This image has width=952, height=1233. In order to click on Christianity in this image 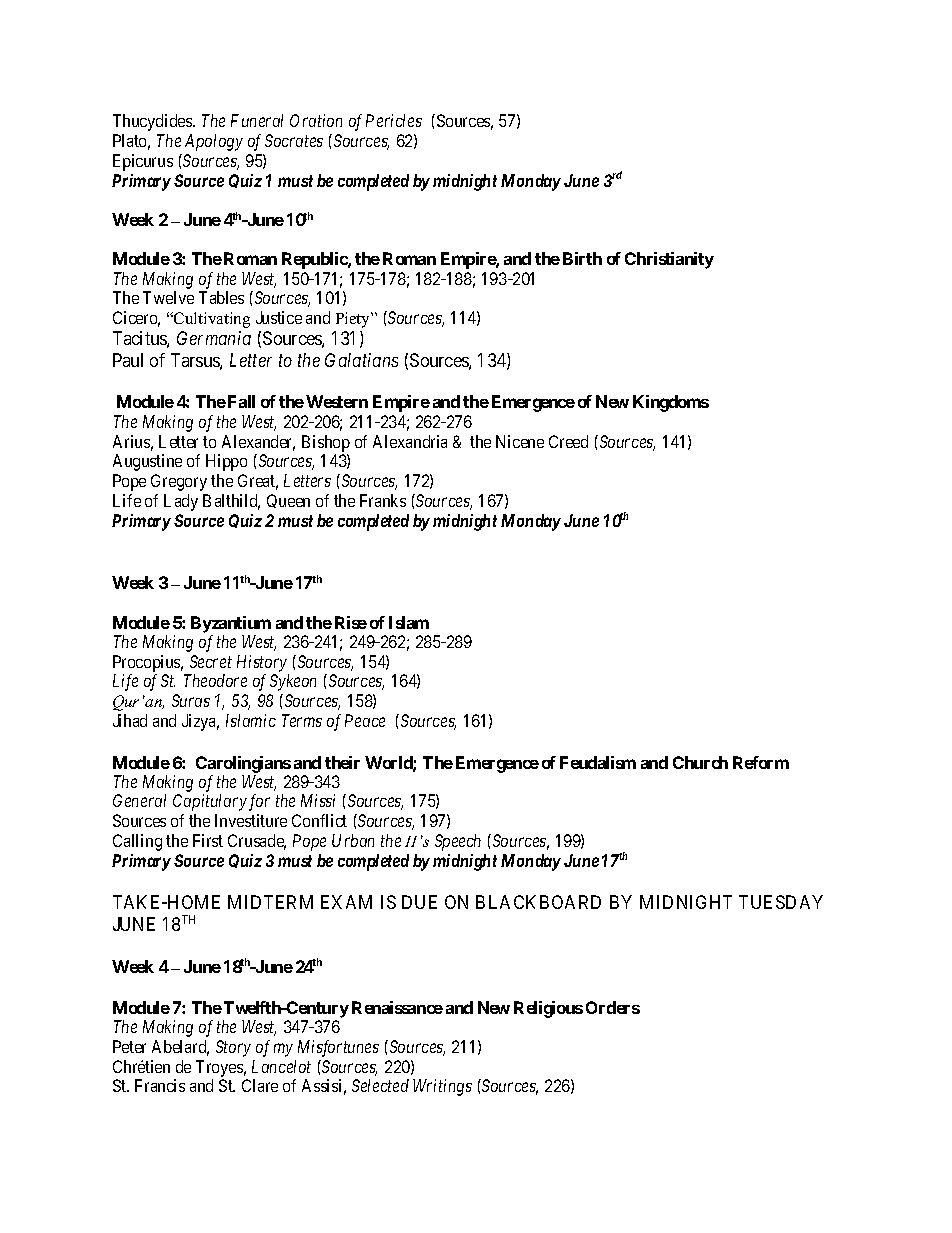, I will do `click(669, 260)`.
